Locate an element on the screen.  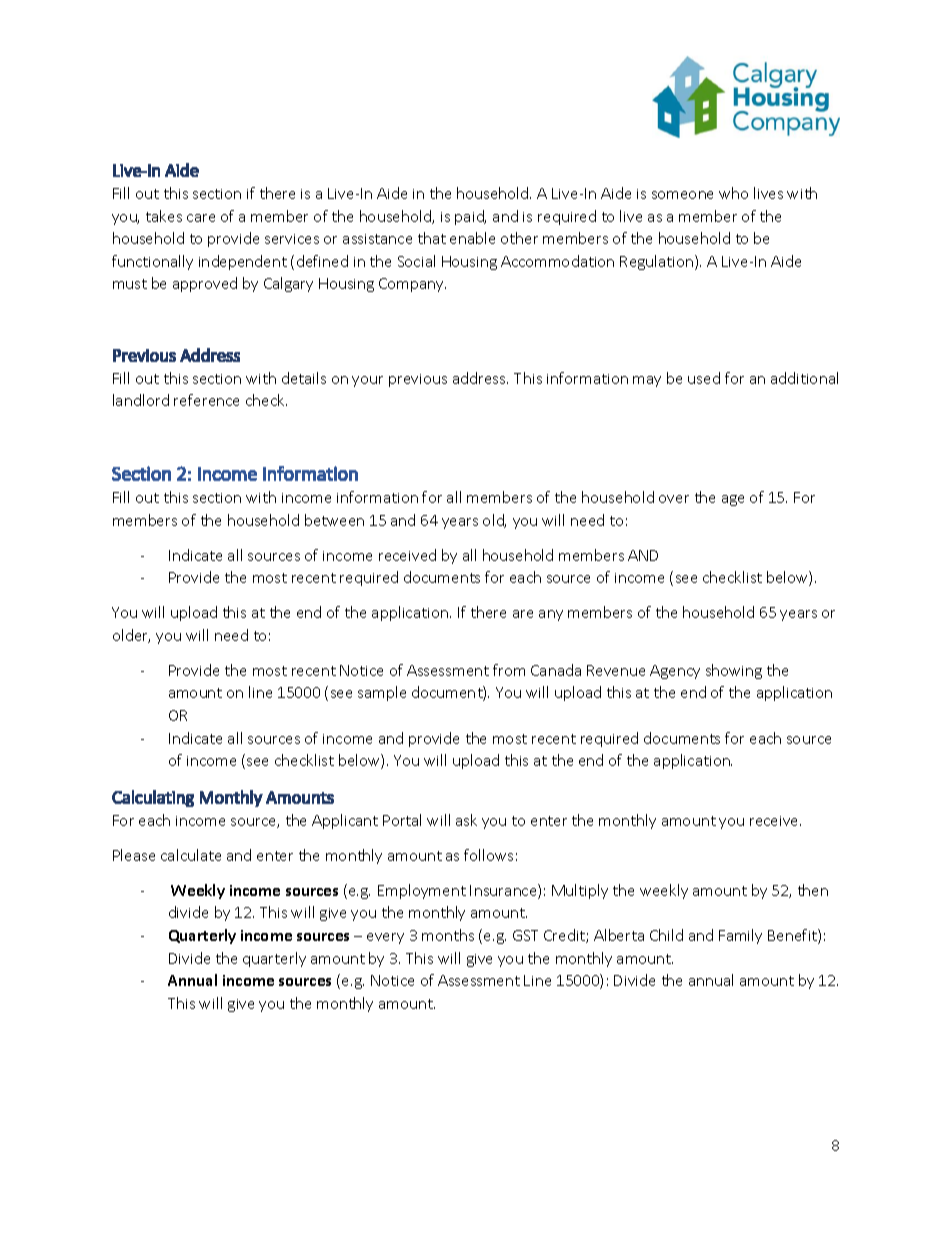
paid is located at coordinates (470, 217).
